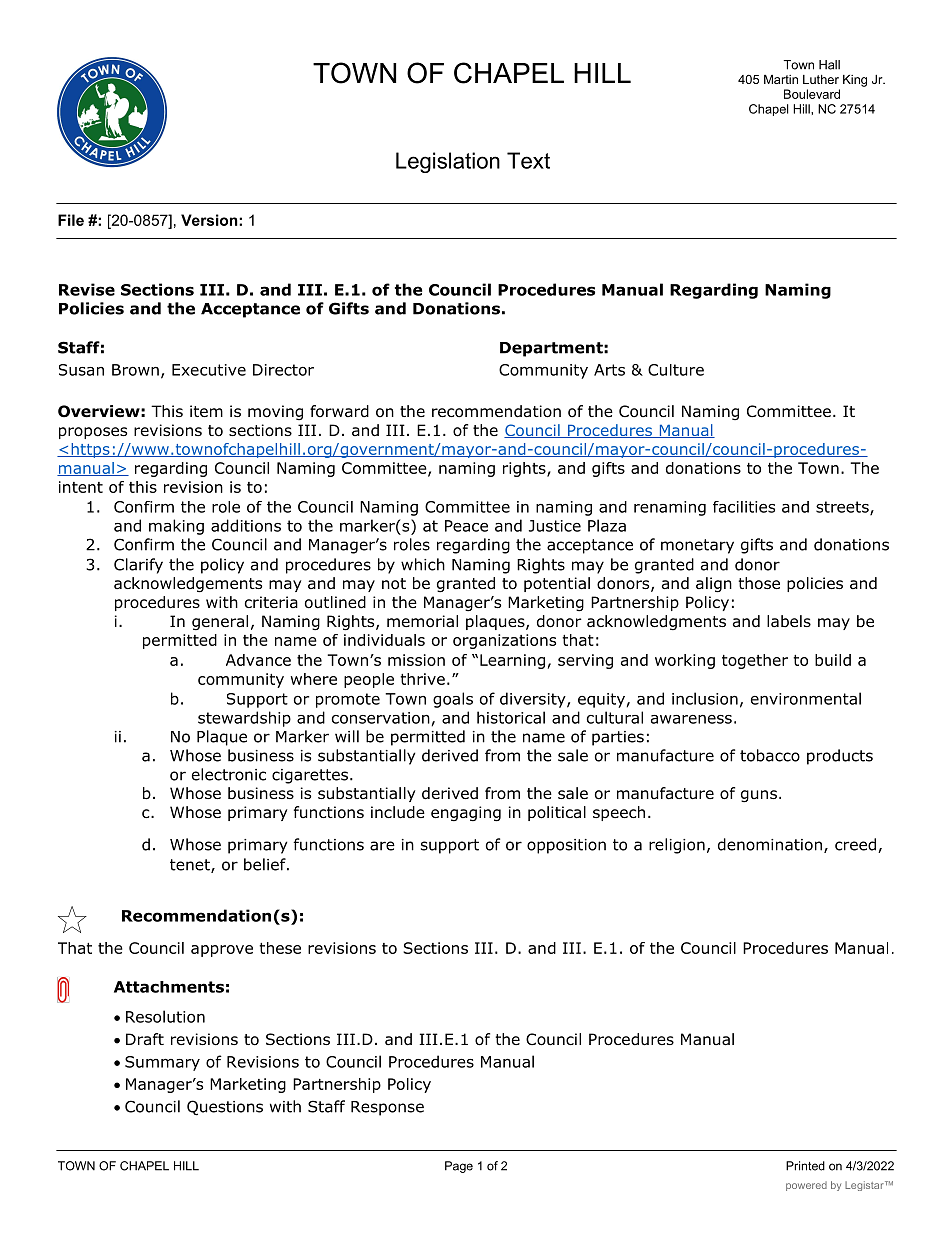  I want to click on Printed, so click(805, 1166).
